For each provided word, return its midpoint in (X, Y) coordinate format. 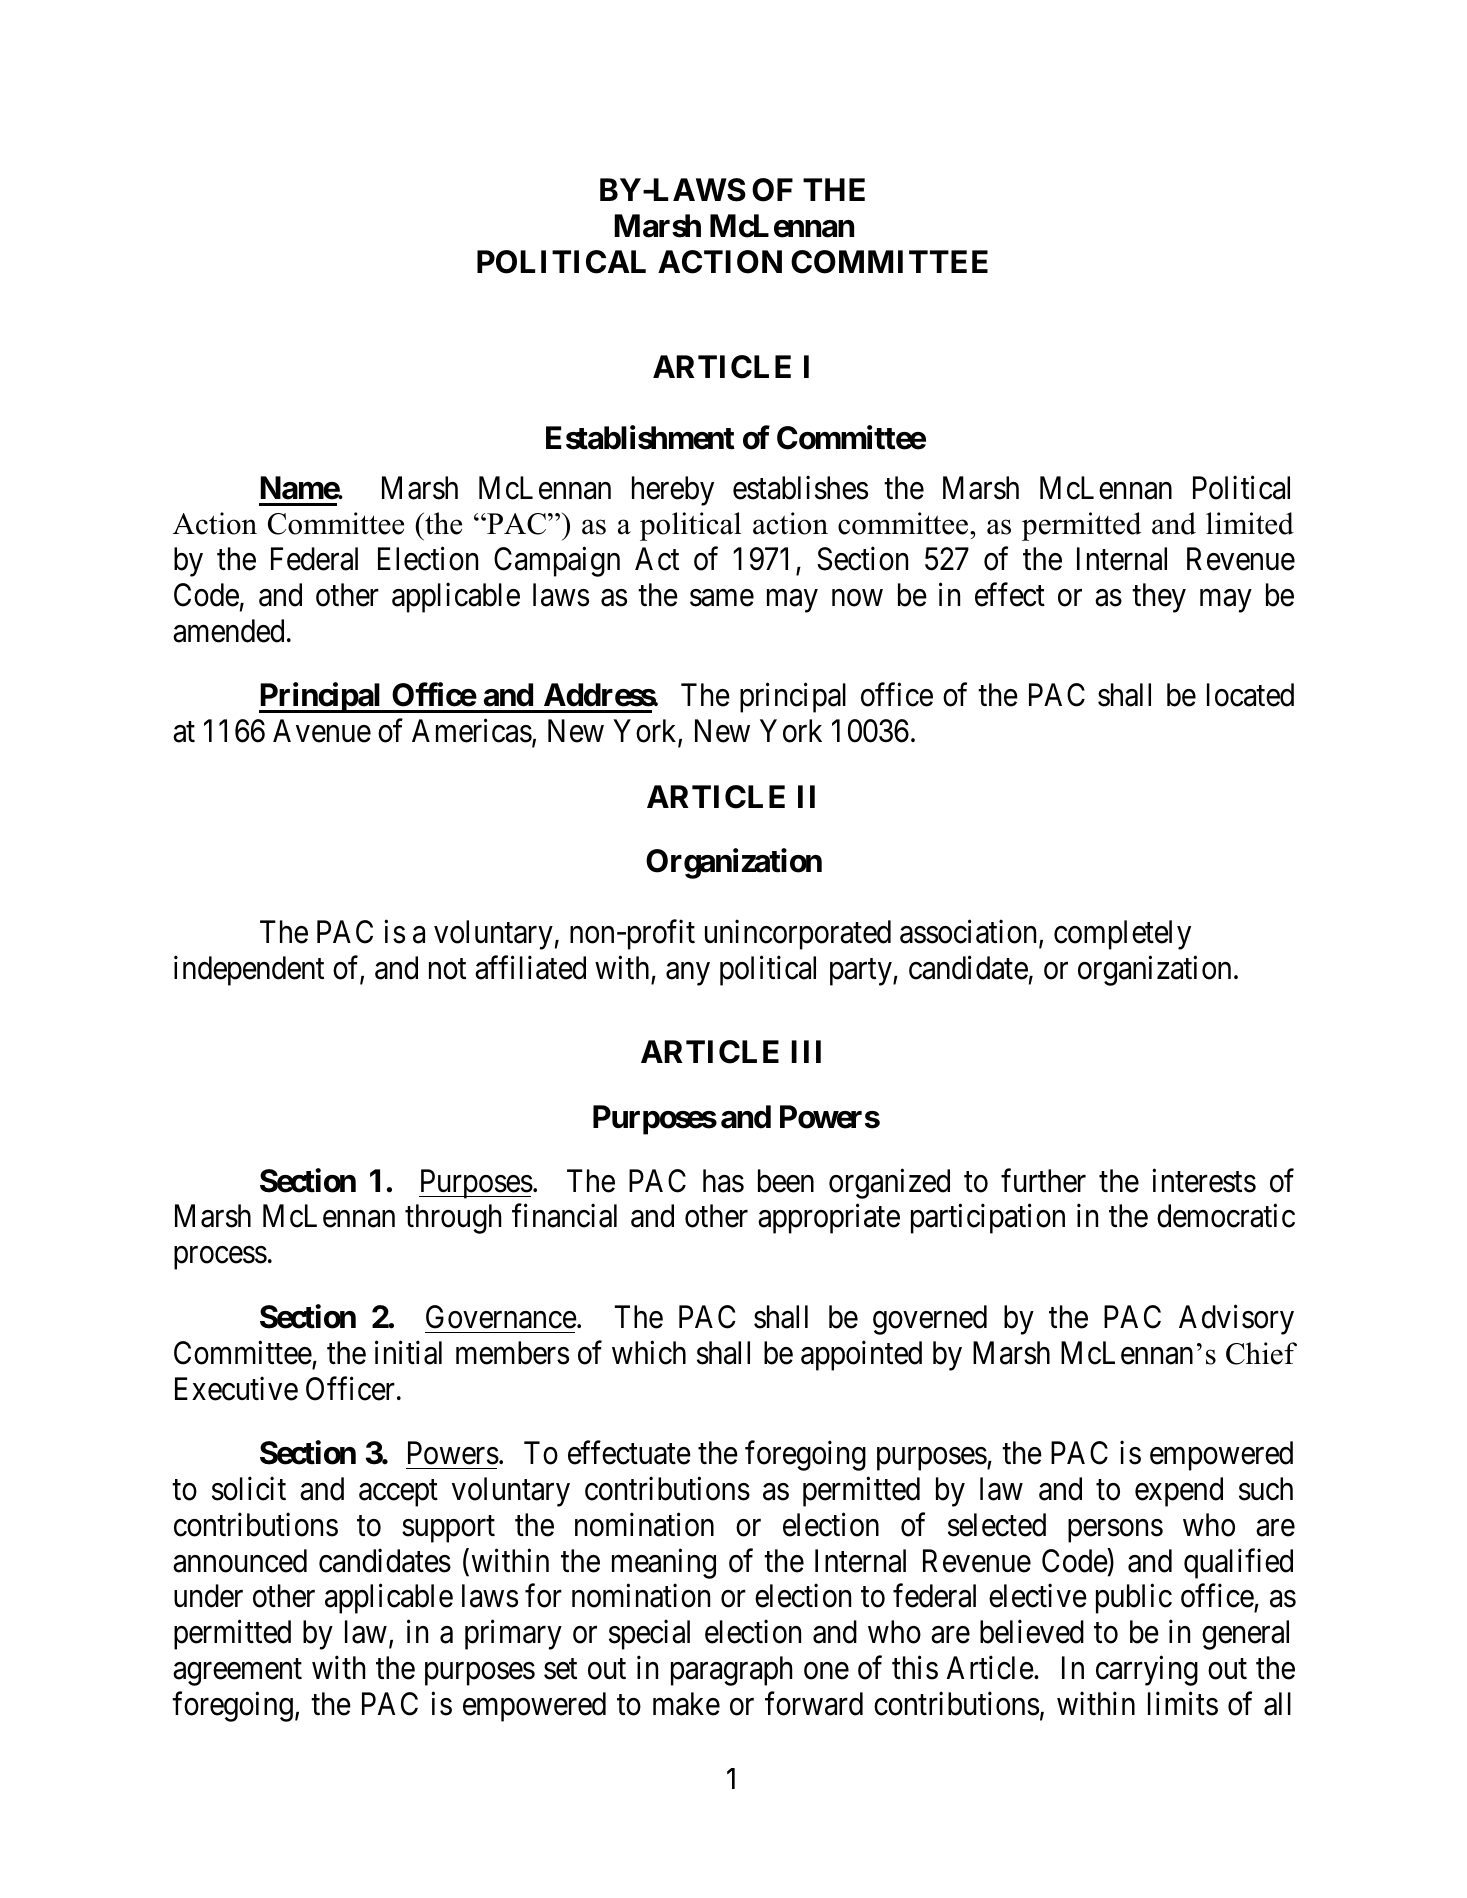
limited (1250, 523)
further (1043, 1180)
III (806, 1051)
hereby (673, 491)
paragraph (731, 1671)
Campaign (557, 562)
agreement (237, 1672)
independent (249, 971)
